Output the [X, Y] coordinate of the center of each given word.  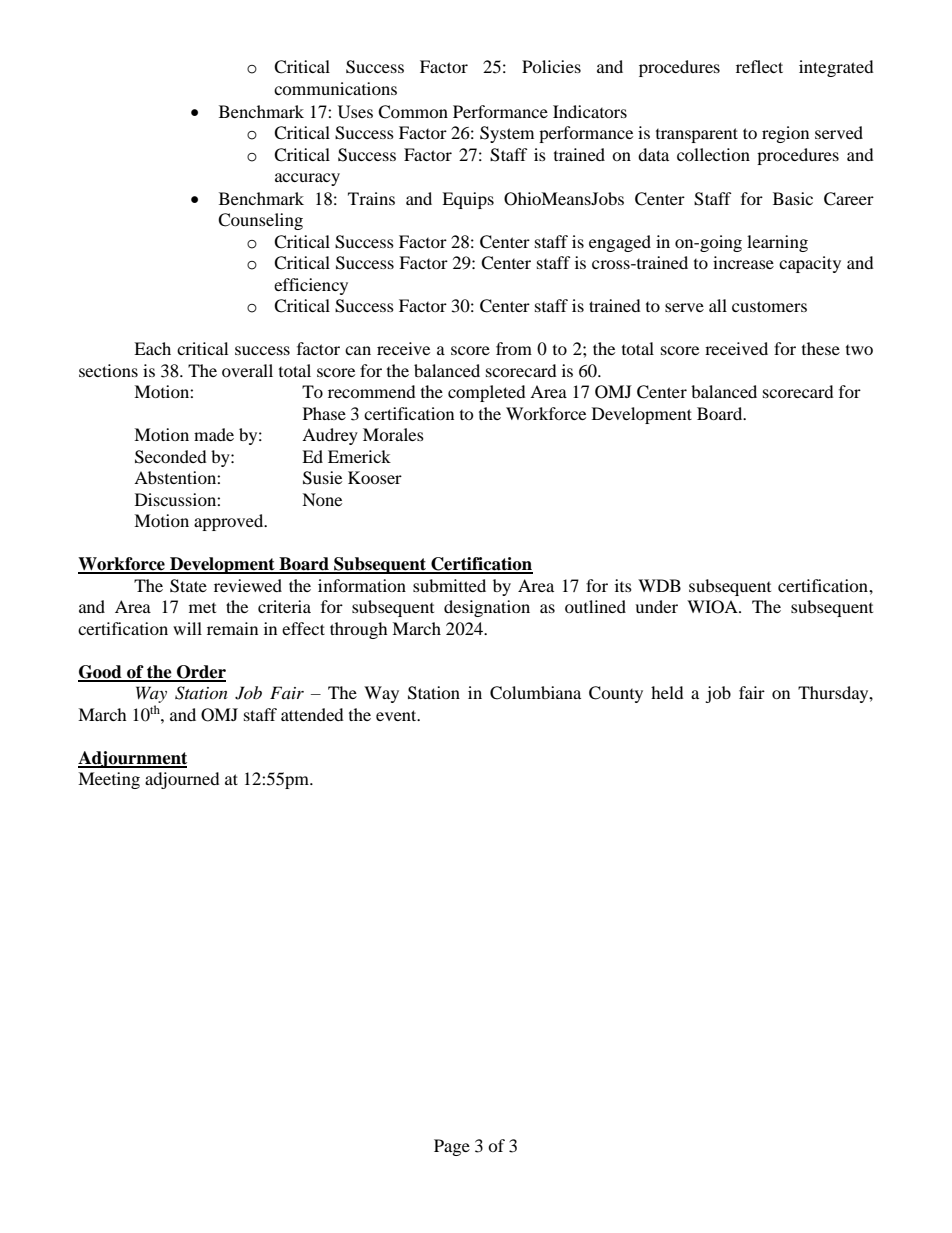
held [667, 692]
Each [152, 348]
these [821, 348]
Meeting [109, 780]
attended [312, 714]
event [397, 715]
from [514, 348]
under [656, 606]
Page [452, 1147]
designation [487, 608]
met [202, 608]
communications [335, 88]
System [507, 134]
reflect [759, 66]
